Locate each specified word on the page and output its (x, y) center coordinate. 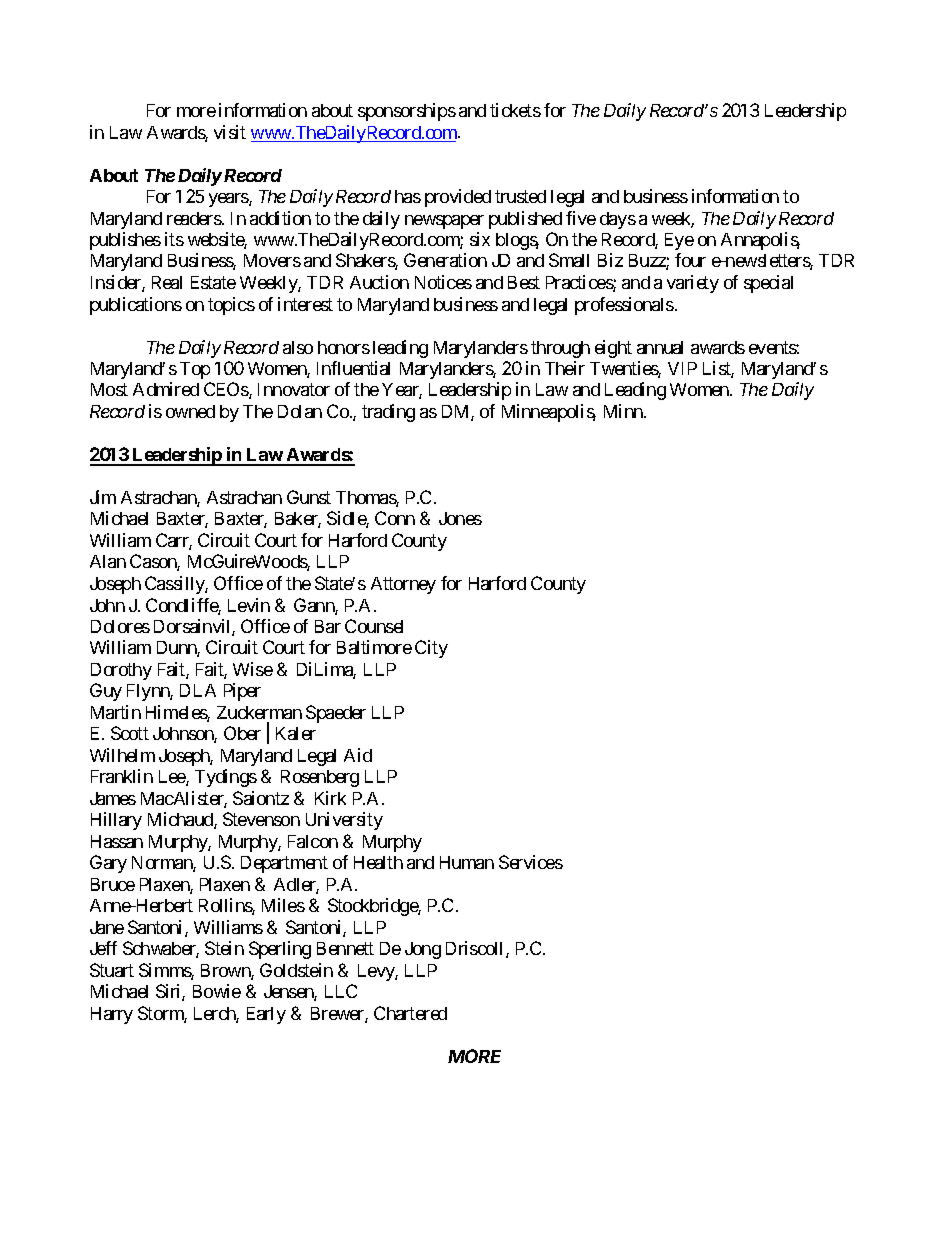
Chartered (410, 1013)
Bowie (217, 991)
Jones (460, 518)
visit (230, 132)
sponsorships (407, 112)
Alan (108, 561)
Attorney (403, 585)
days (618, 220)
